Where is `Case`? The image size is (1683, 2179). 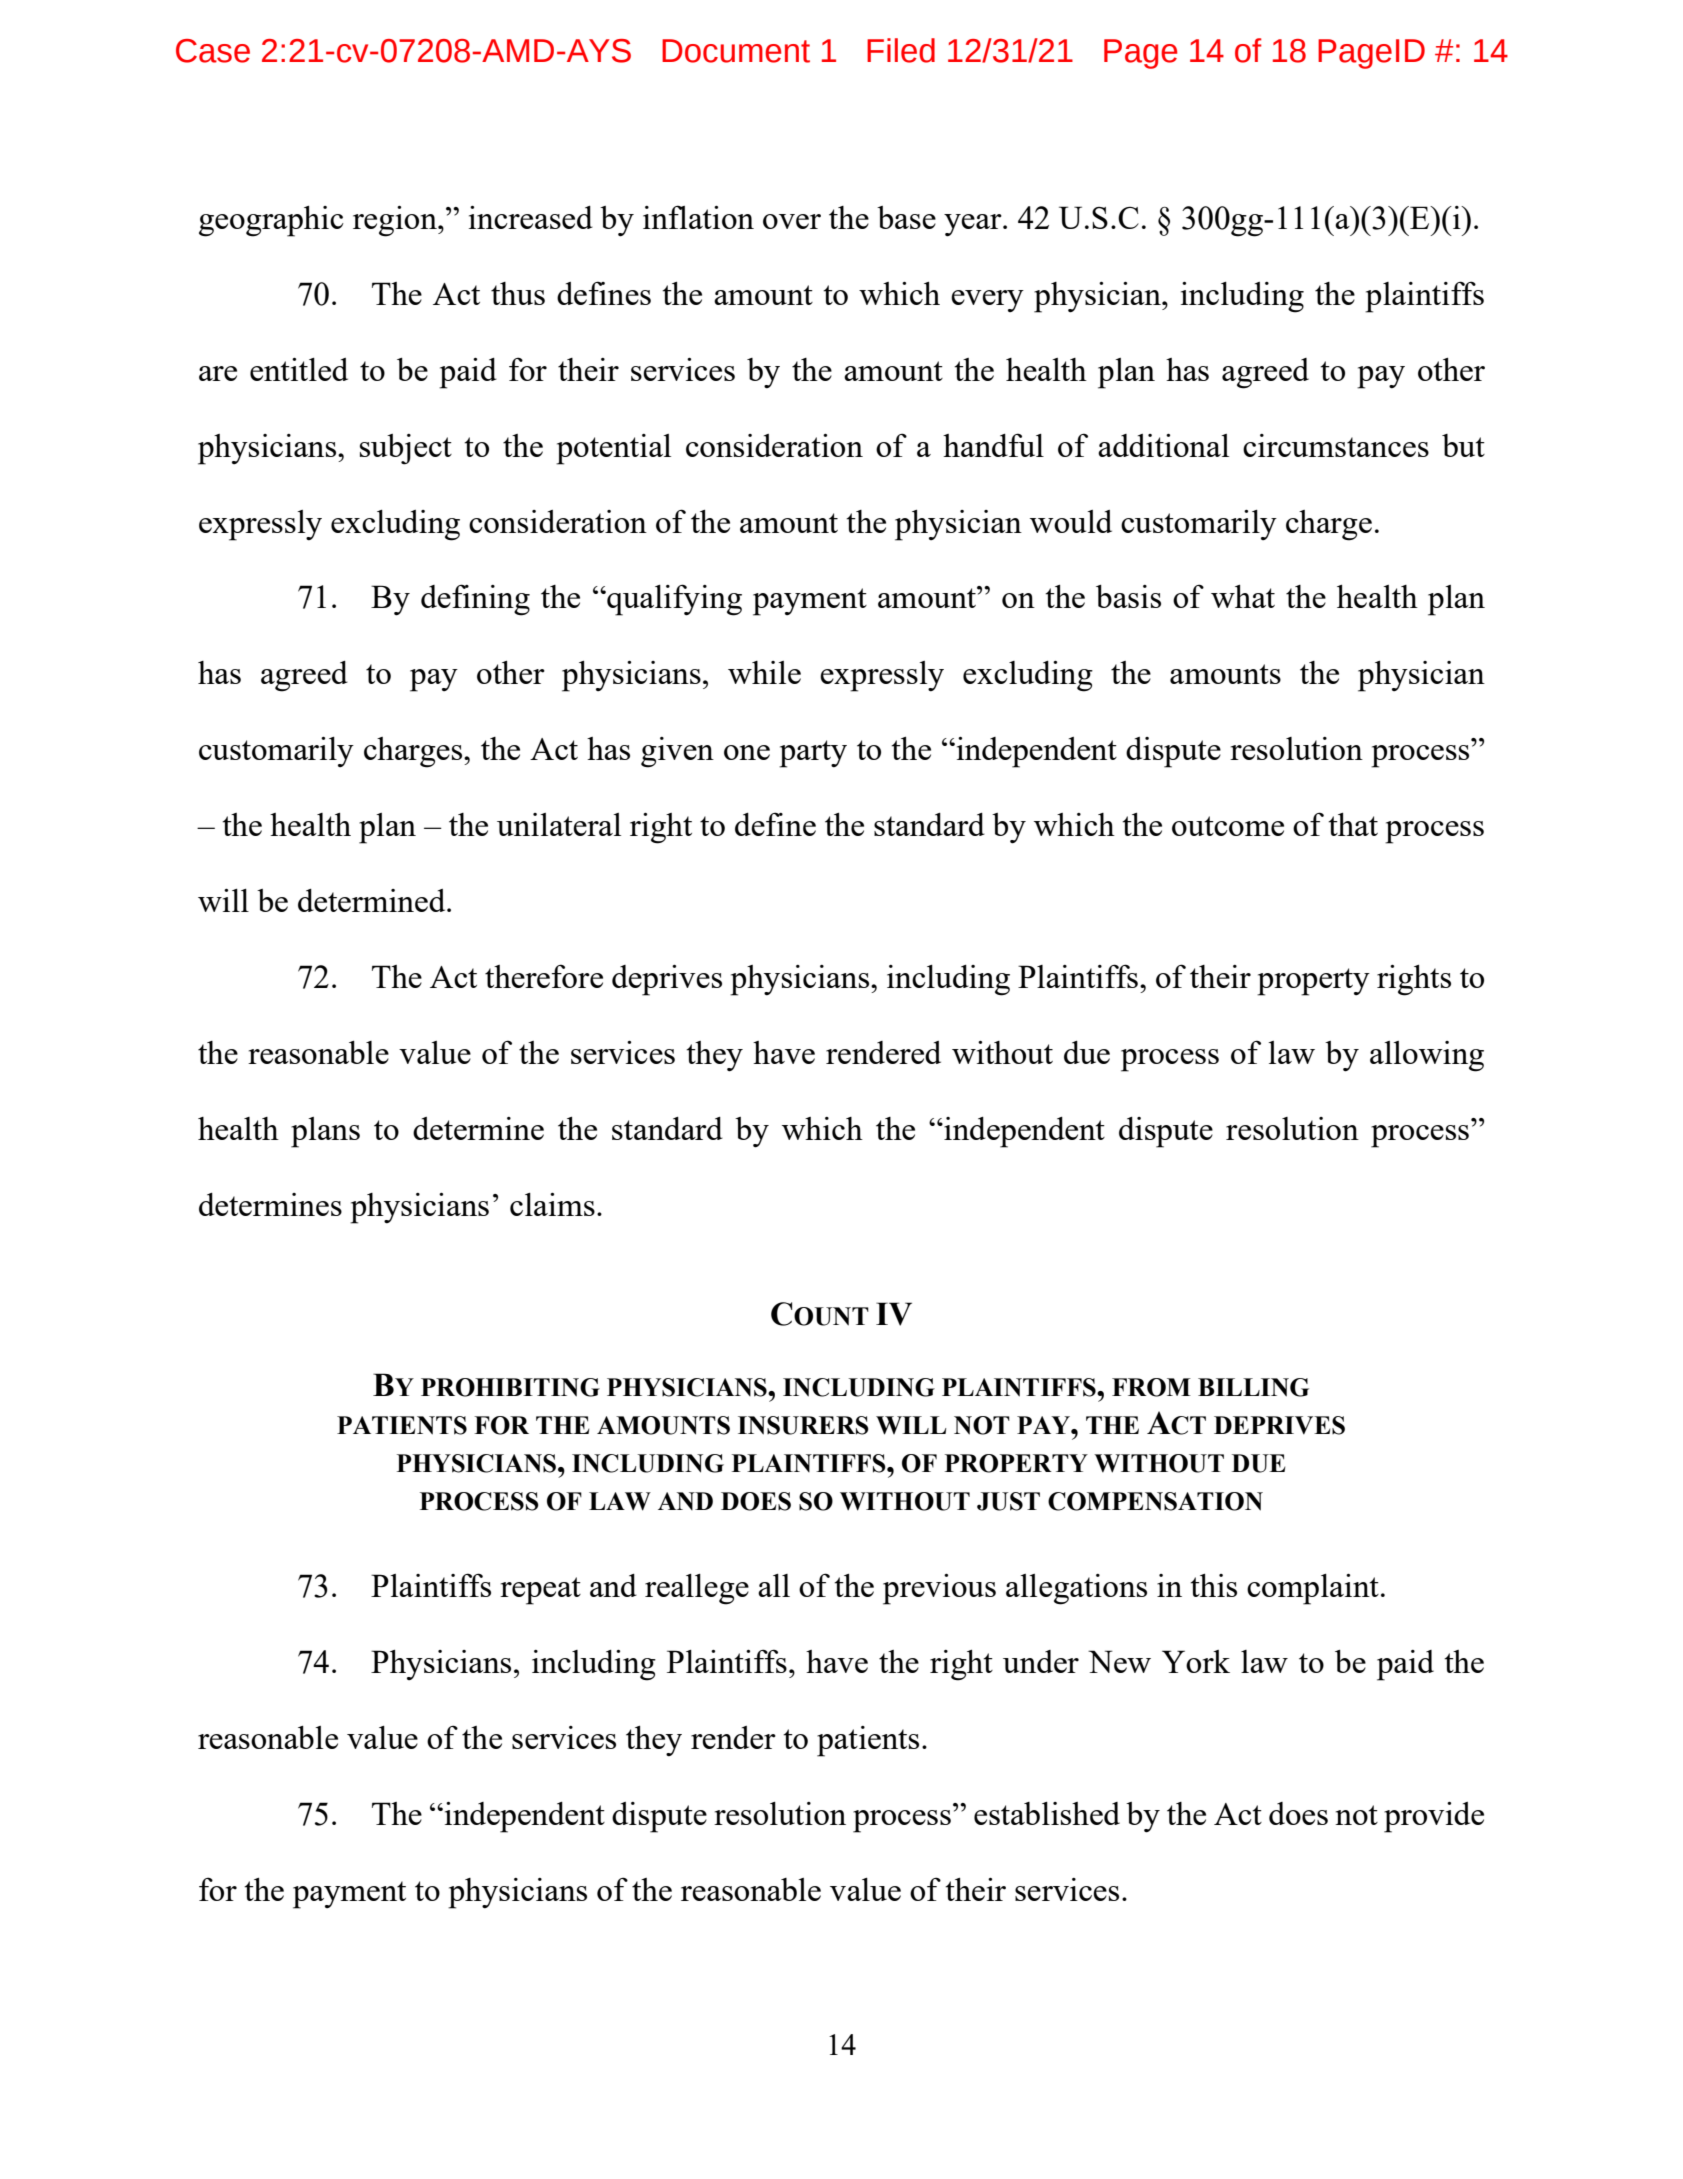 Case is located at coordinates (213, 51).
